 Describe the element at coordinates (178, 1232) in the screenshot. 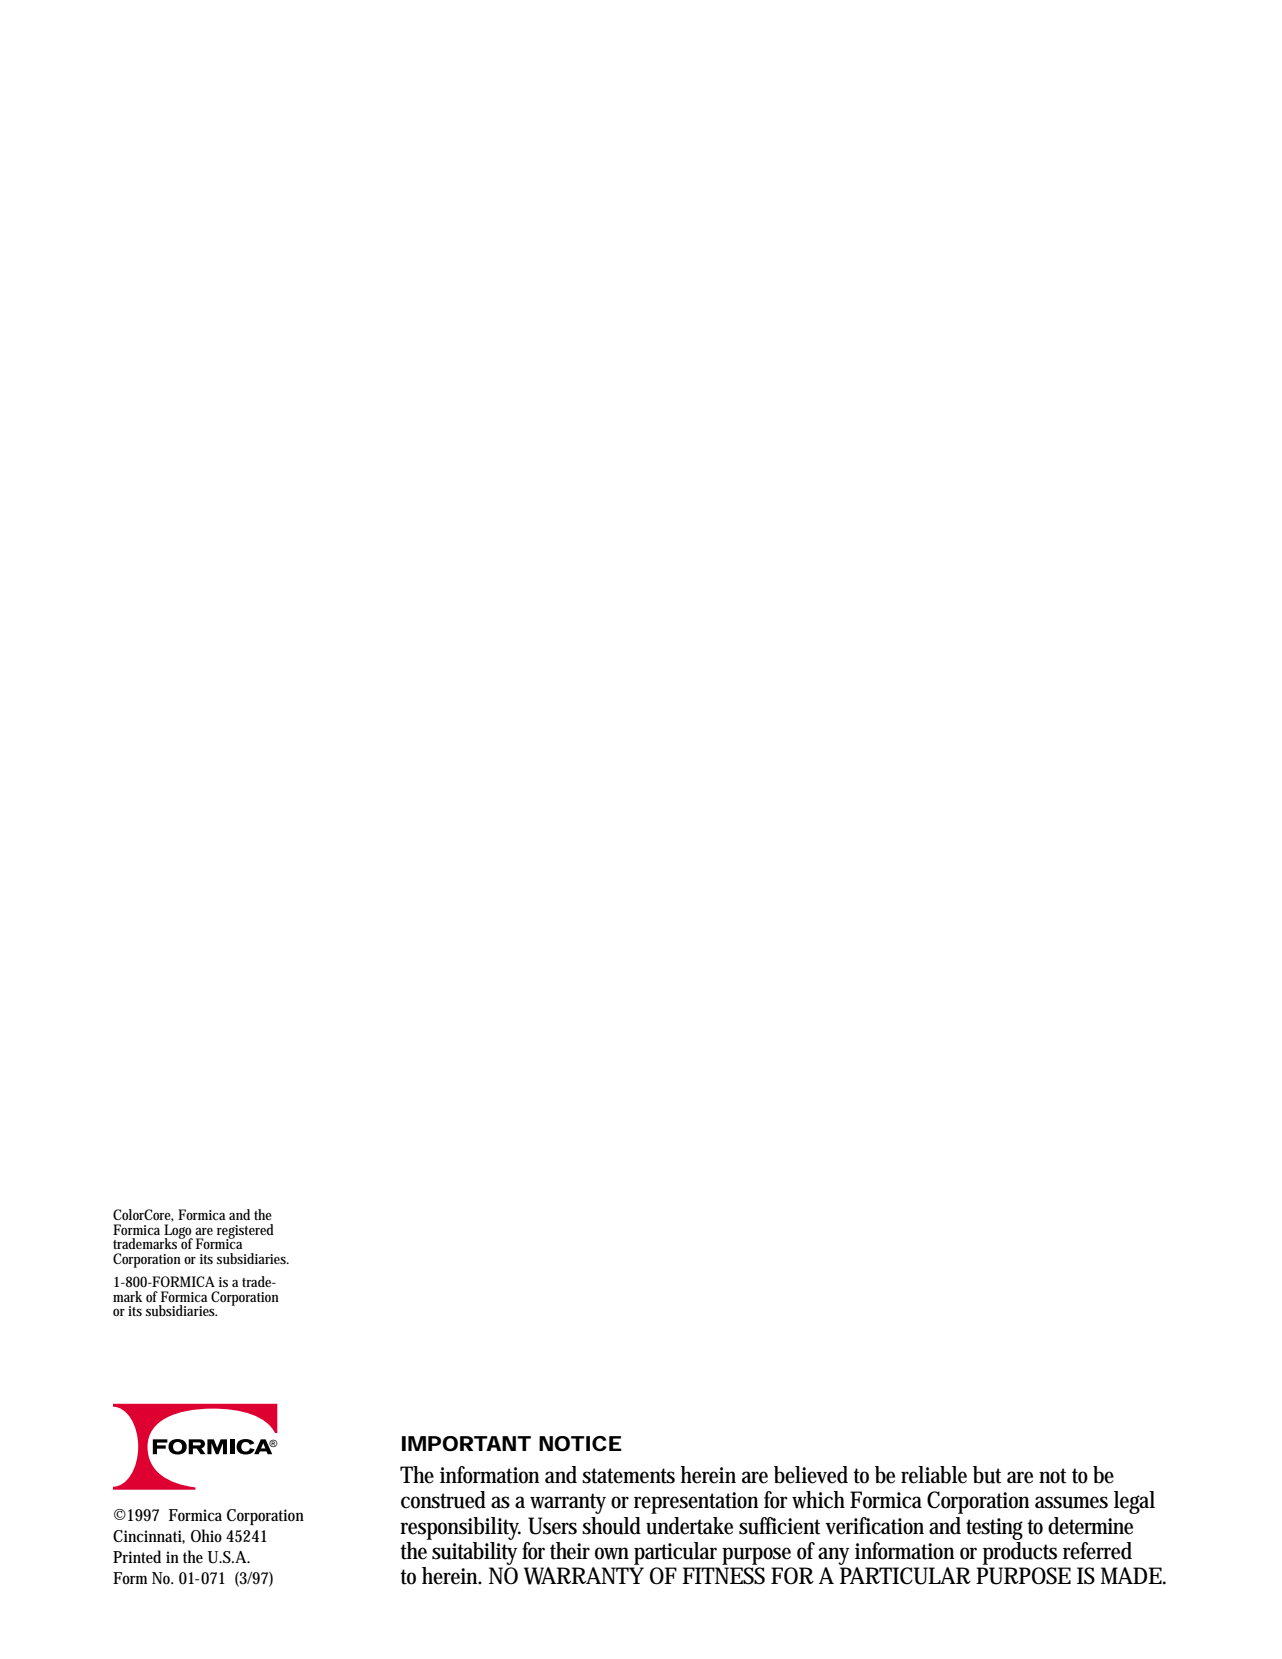

I see `Logo` at that location.
